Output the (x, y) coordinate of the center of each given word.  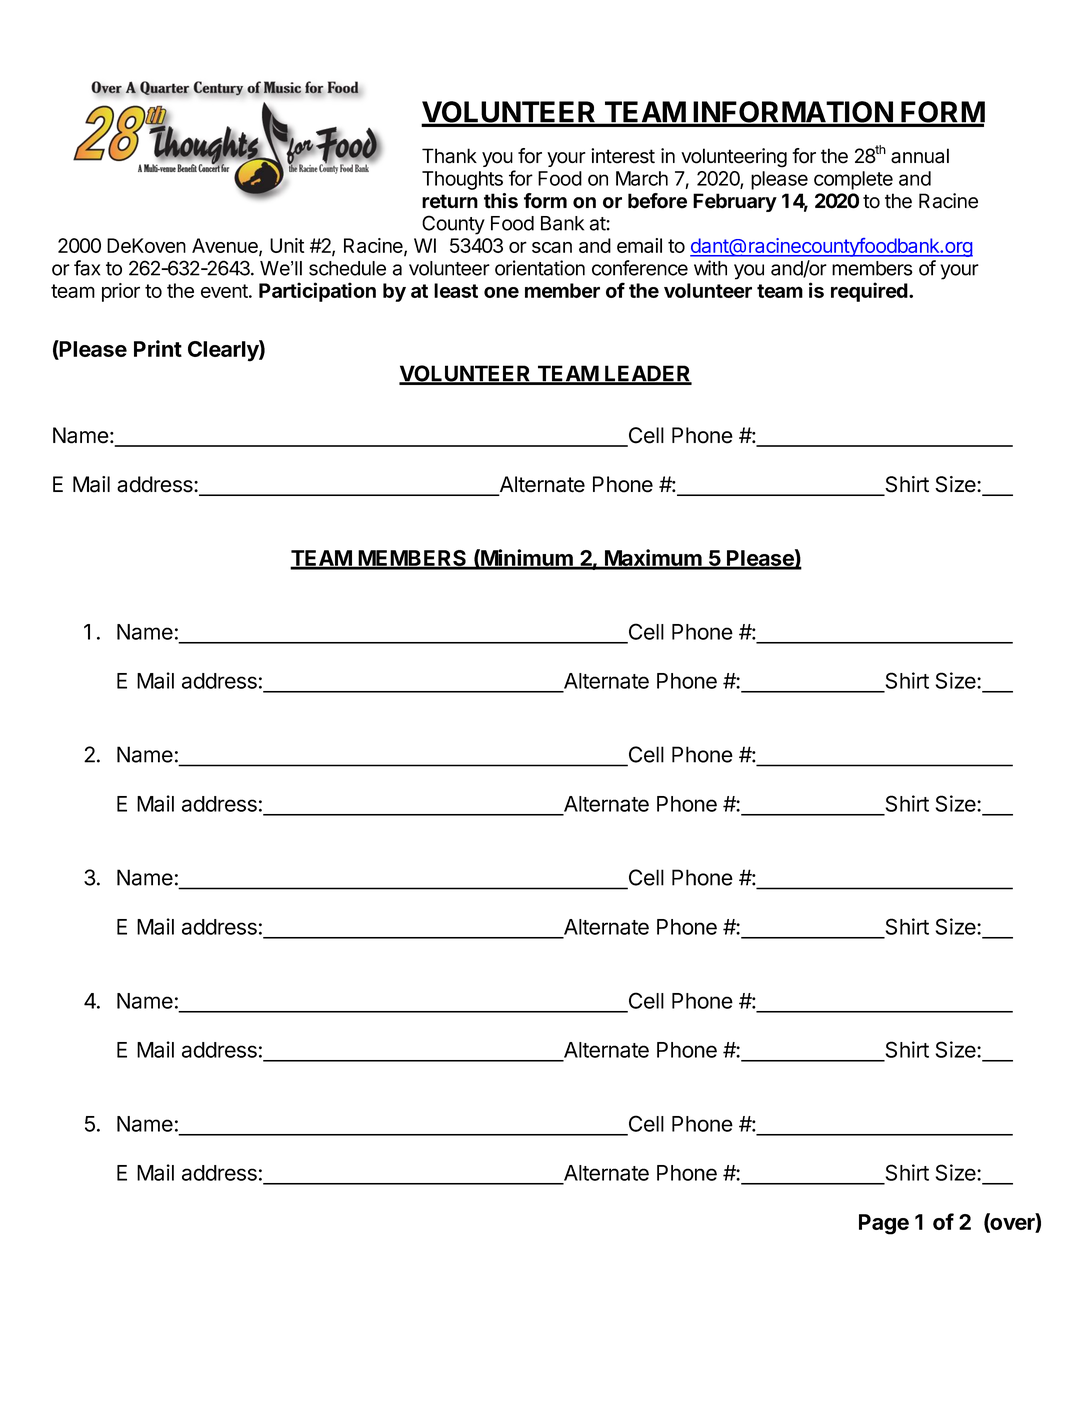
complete (853, 180)
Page (884, 1224)
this (501, 201)
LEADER (647, 374)
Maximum (653, 559)
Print (158, 348)
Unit (287, 245)
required (869, 292)
